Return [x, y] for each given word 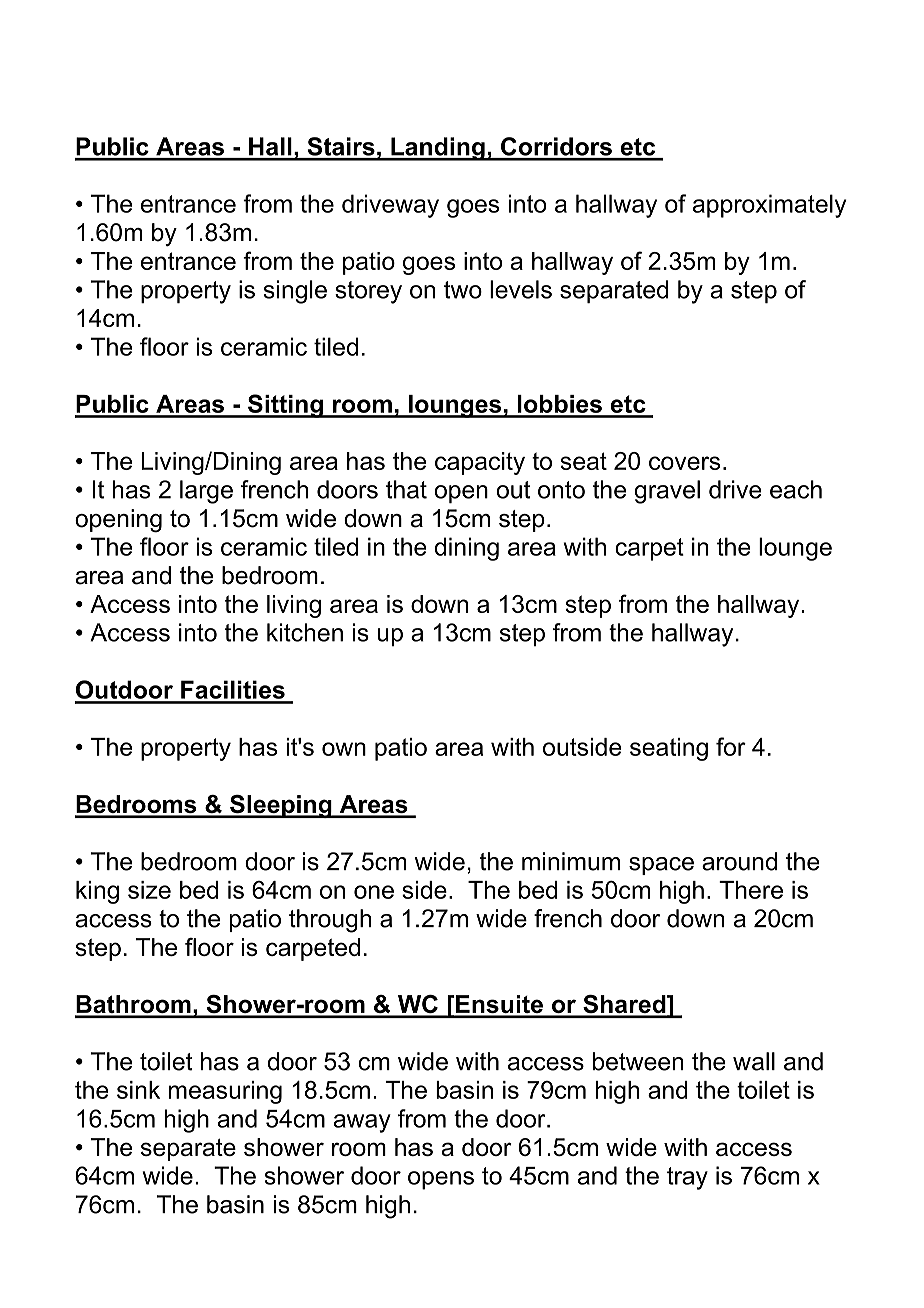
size [149, 890]
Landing [438, 149]
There [751, 890]
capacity [480, 463]
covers [684, 463]
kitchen [305, 632]
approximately [769, 206]
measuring [225, 1092]
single [295, 292]
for [731, 746]
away [362, 1123]
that [406, 489]
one [374, 892]
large [206, 492]
